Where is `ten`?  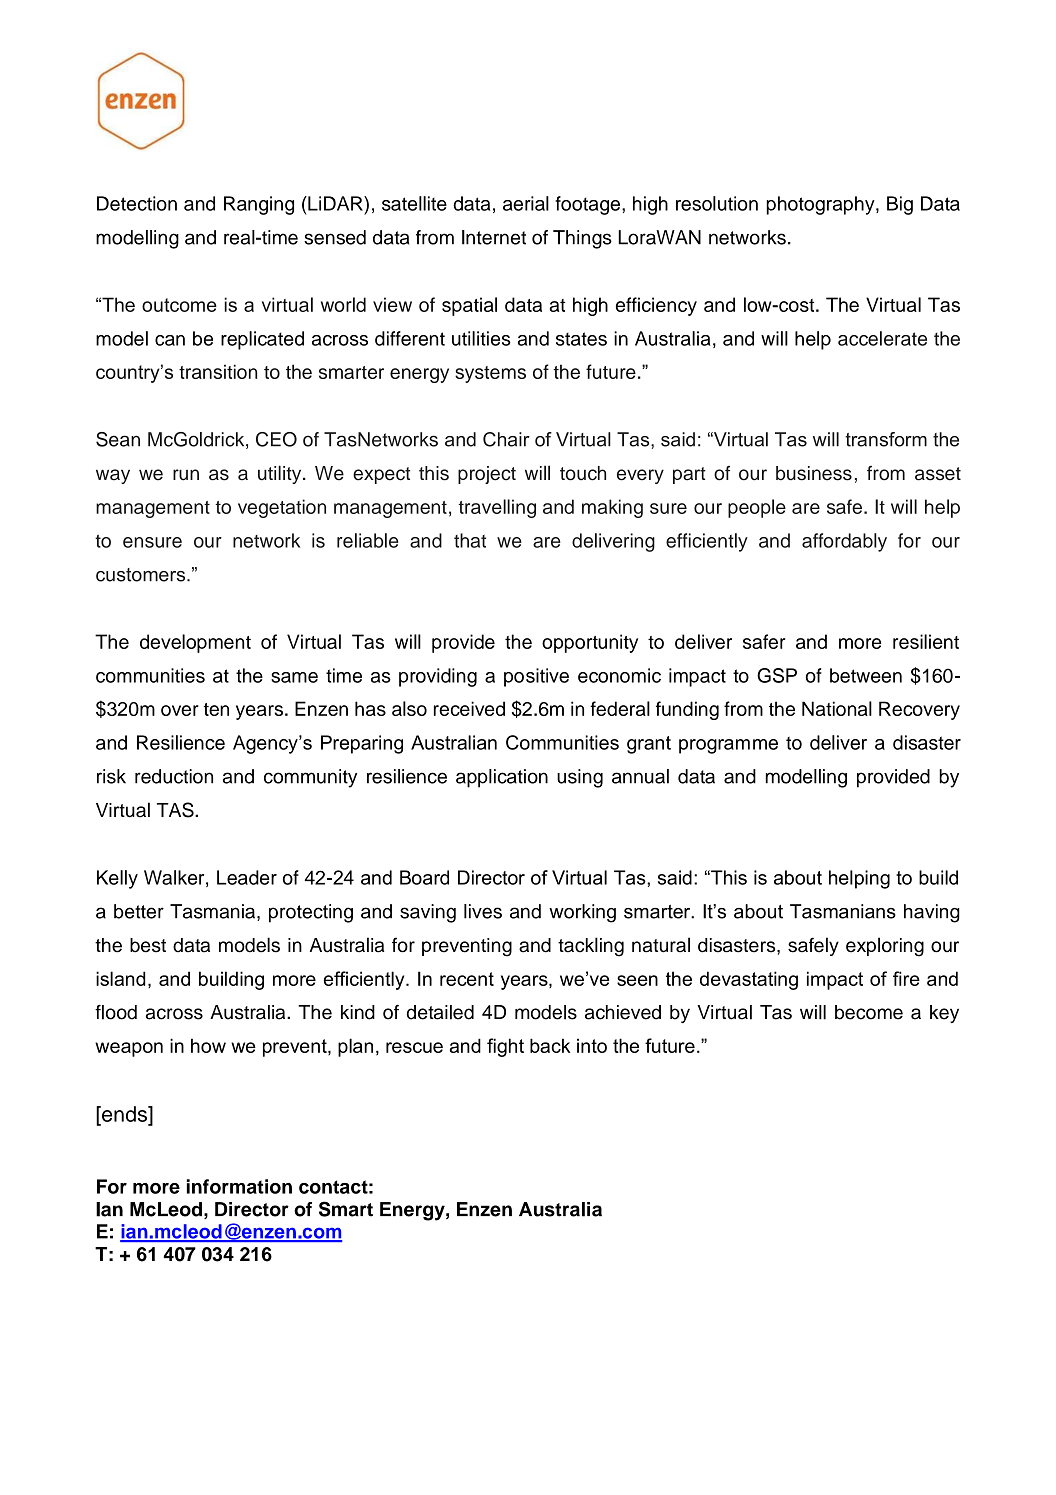 ten is located at coordinates (216, 709).
